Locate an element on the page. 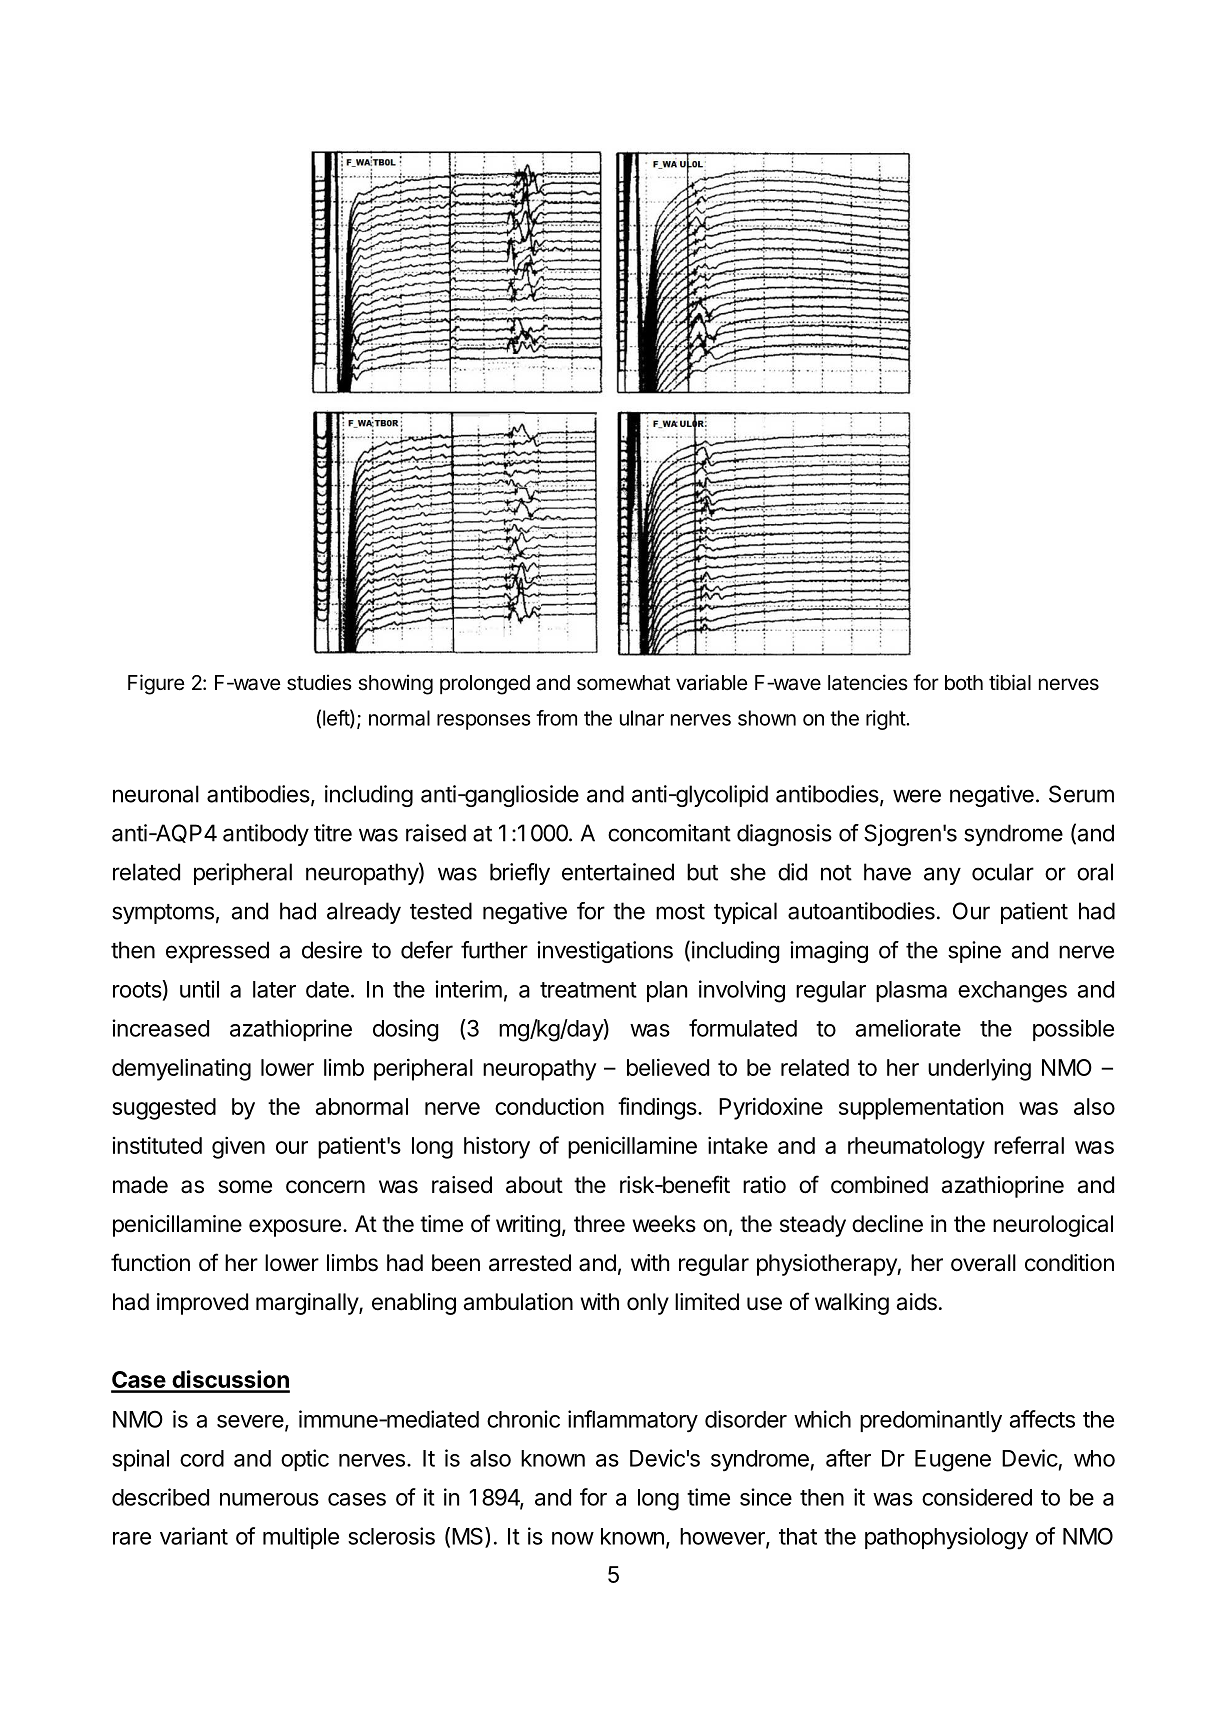 This image has height=1734, width=1225. suggested is located at coordinates (164, 1109).
